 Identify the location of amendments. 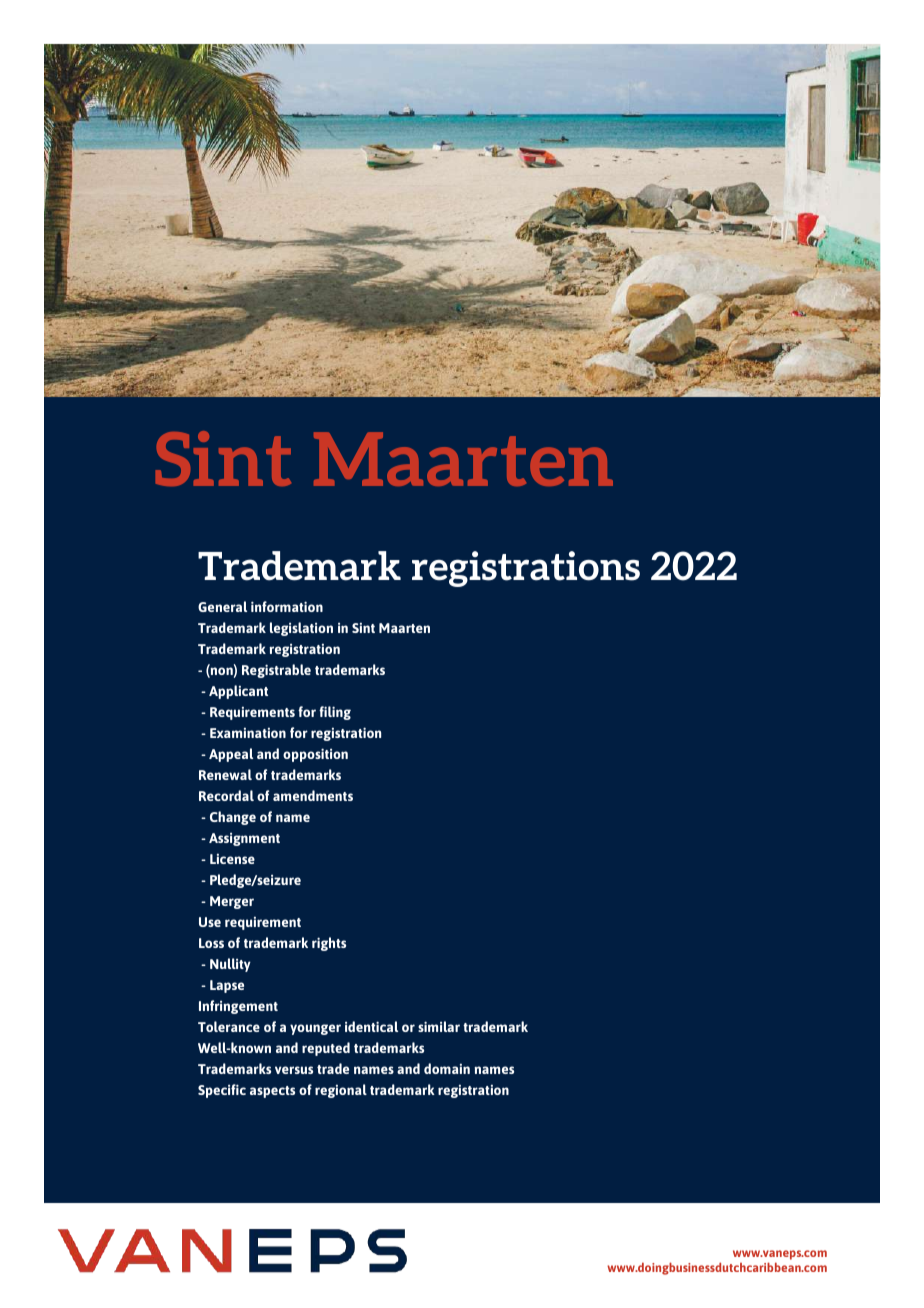
(313, 795).
